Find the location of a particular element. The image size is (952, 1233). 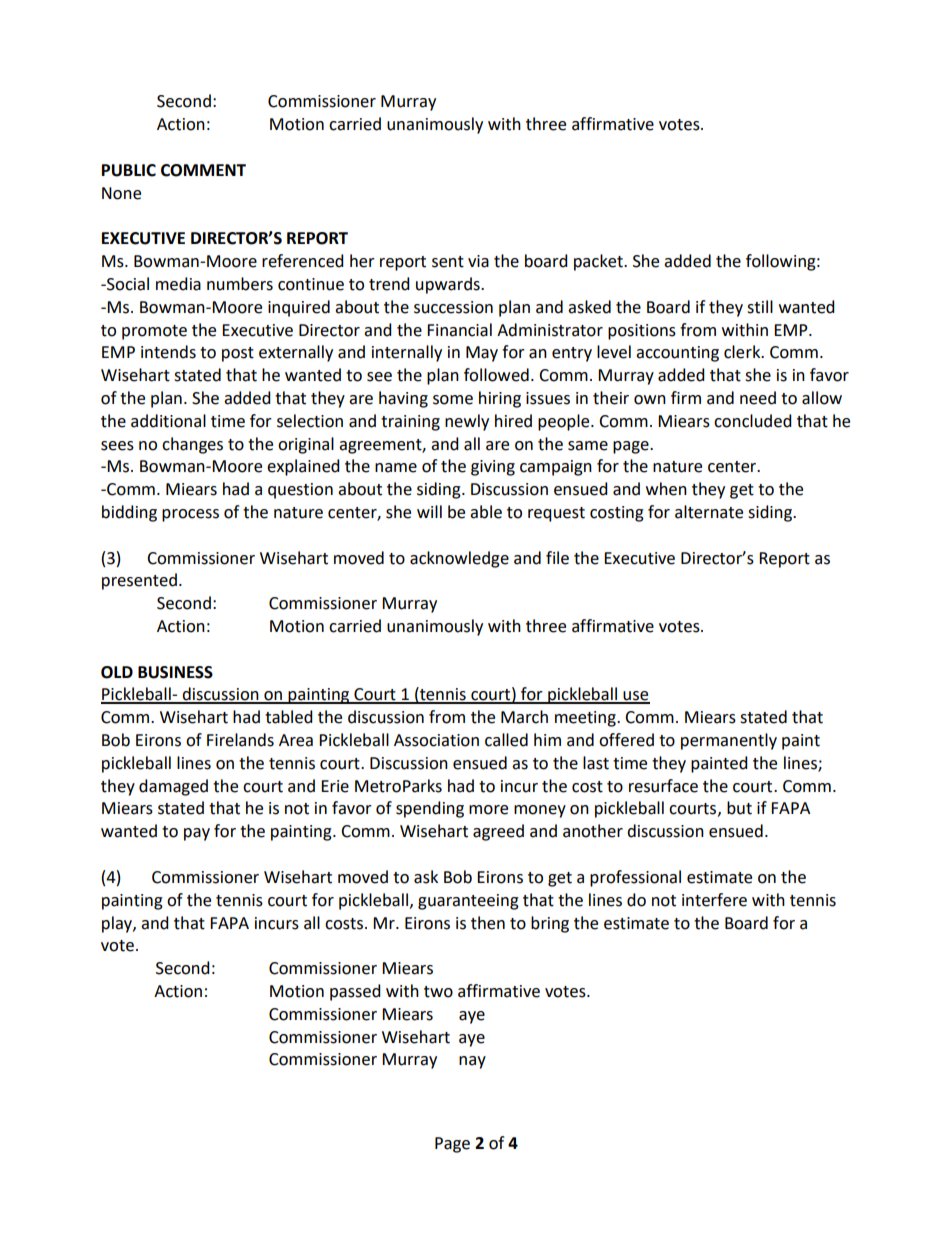

via is located at coordinates (478, 261).
